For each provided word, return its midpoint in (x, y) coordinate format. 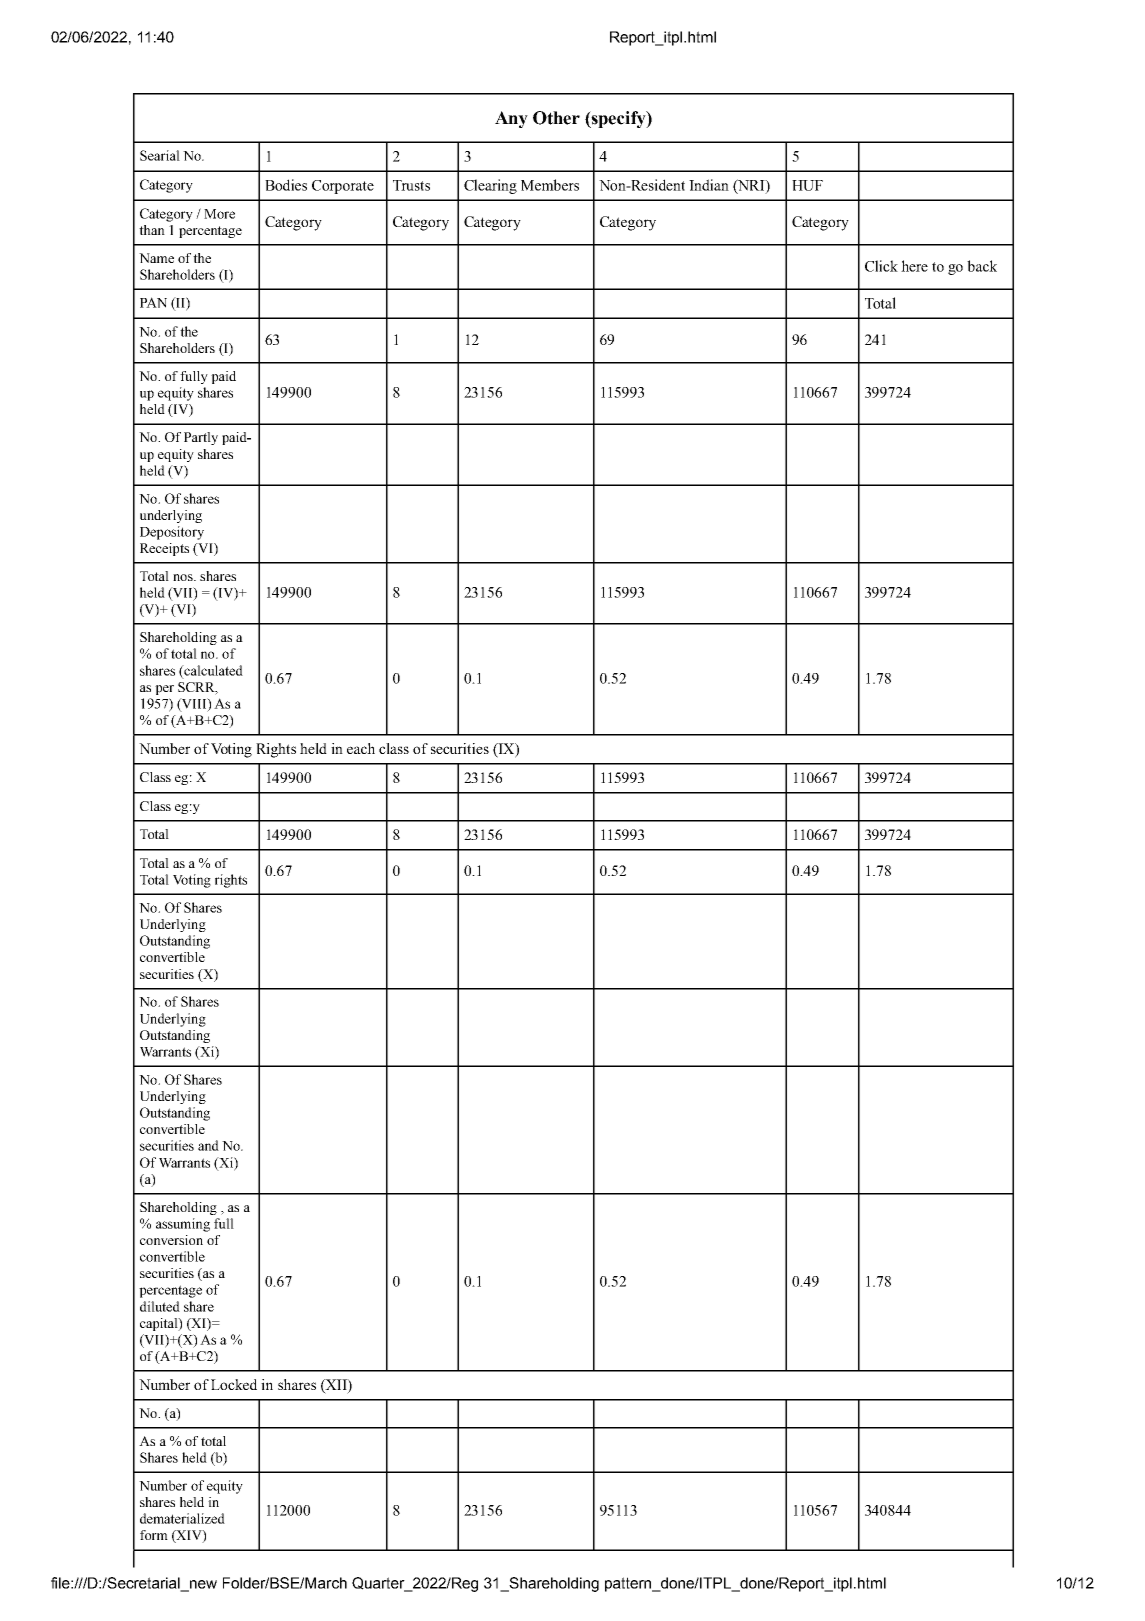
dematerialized (182, 1518)
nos (184, 577)
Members (550, 185)
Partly (201, 438)
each (361, 748)
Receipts (164, 549)
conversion (171, 1240)
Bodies (286, 185)
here (914, 266)
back (982, 266)
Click (881, 266)
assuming (183, 1225)
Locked (234, 1384)
